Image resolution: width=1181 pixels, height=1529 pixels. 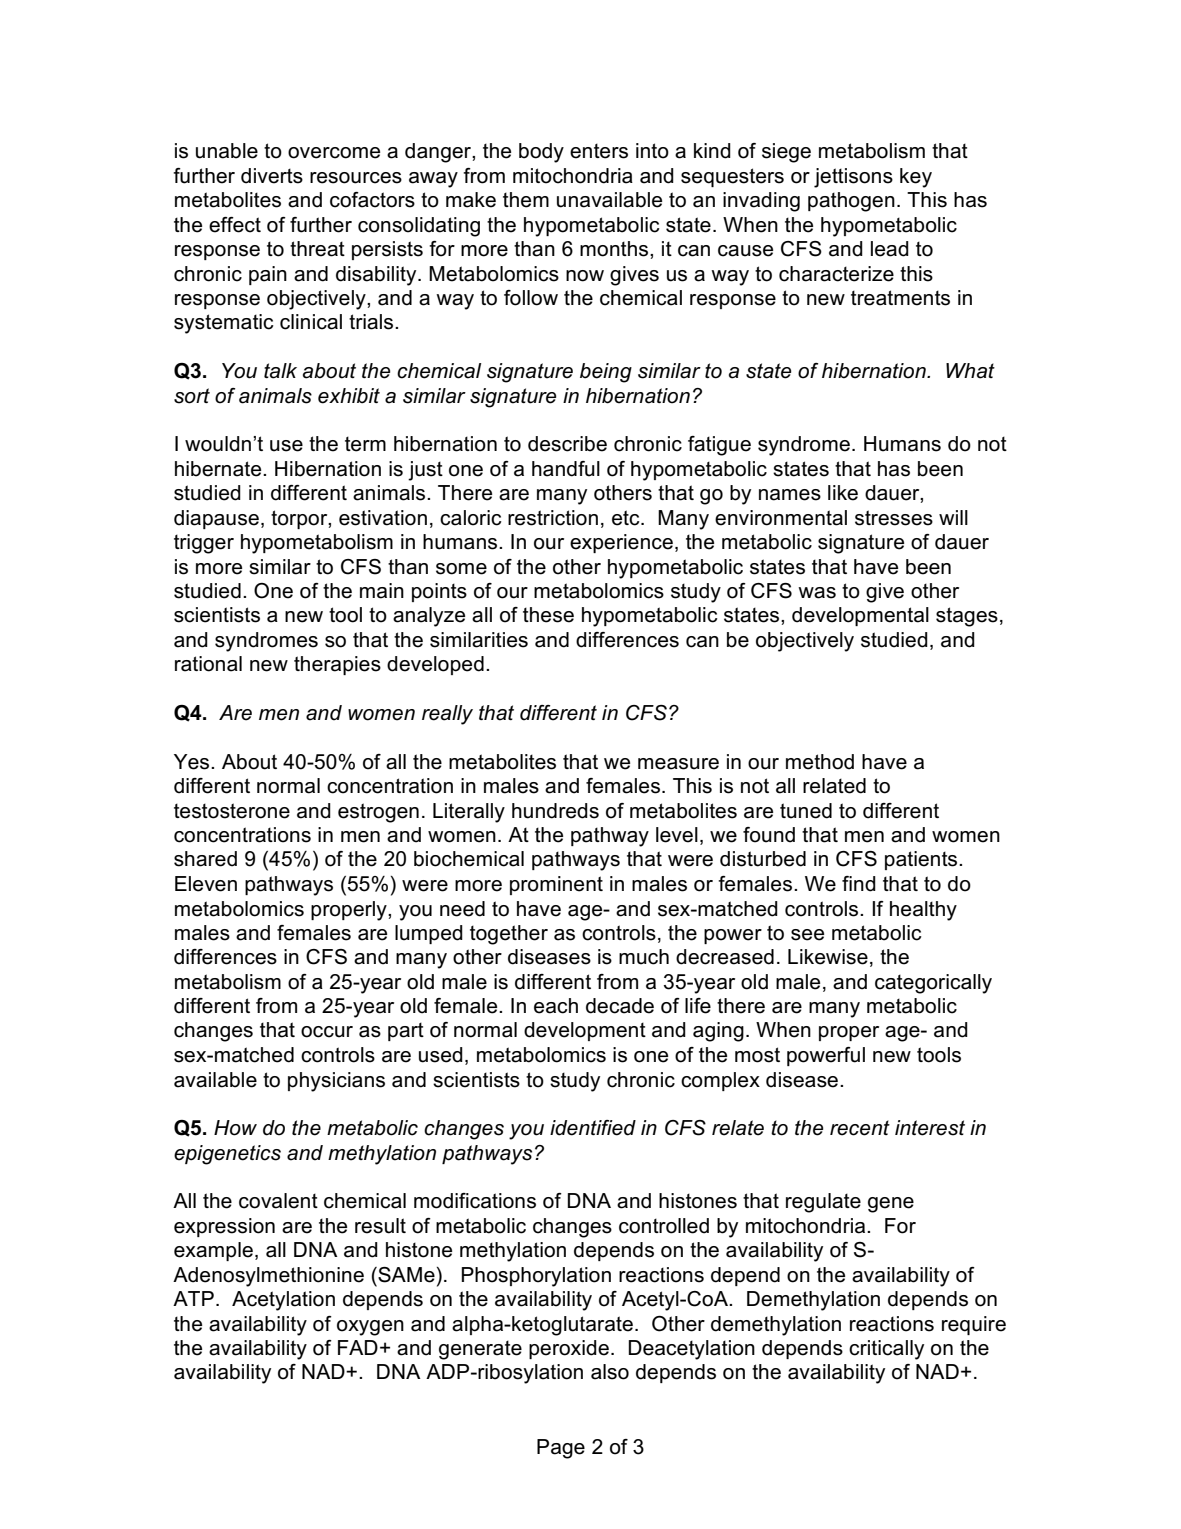 What do you see at coordinates (358, 1347) in the document?
I see `FAD` at bounding box center [358, 1347].
